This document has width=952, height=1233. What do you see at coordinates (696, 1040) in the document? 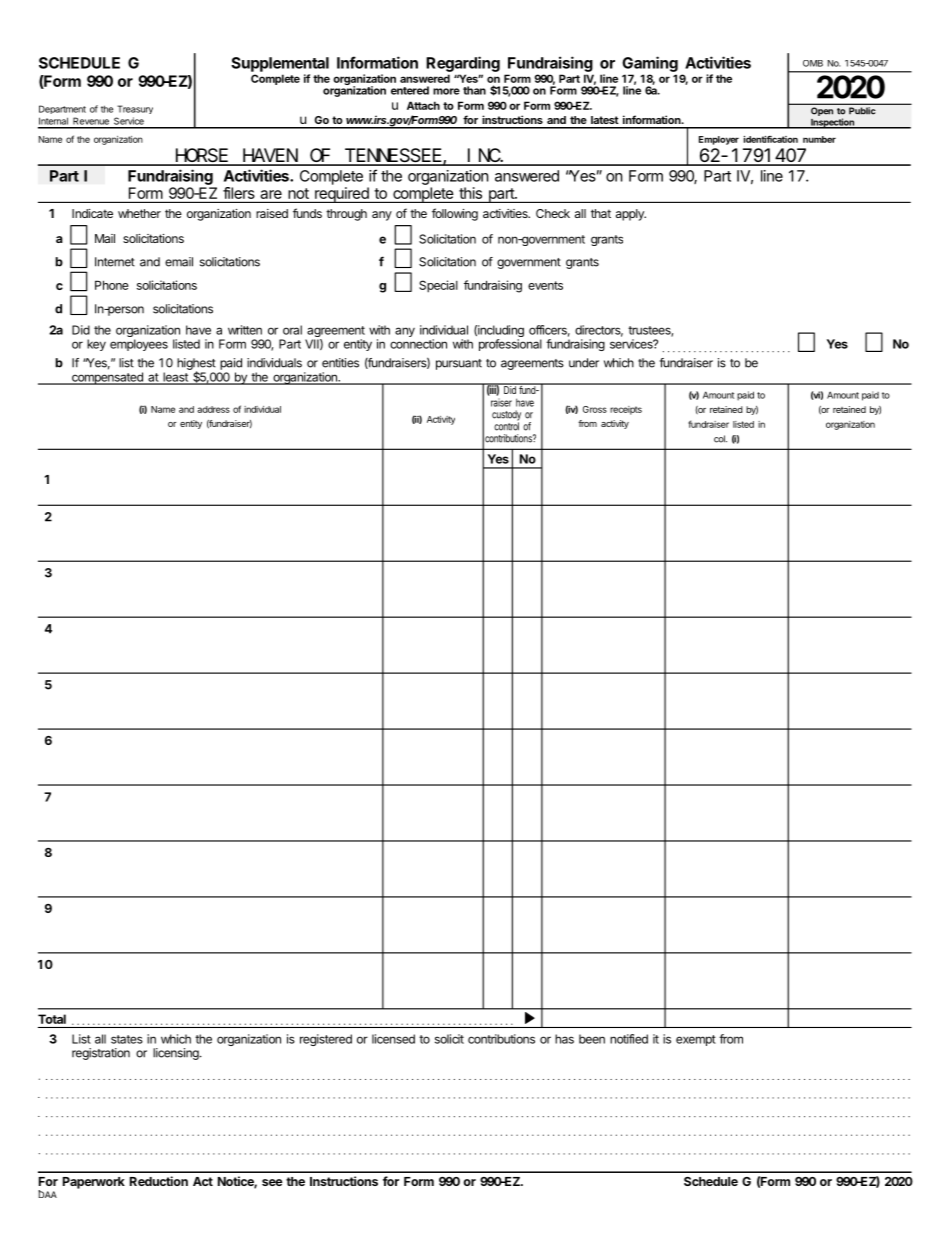
I see `exempt` at bounding box center [696, 1040].
